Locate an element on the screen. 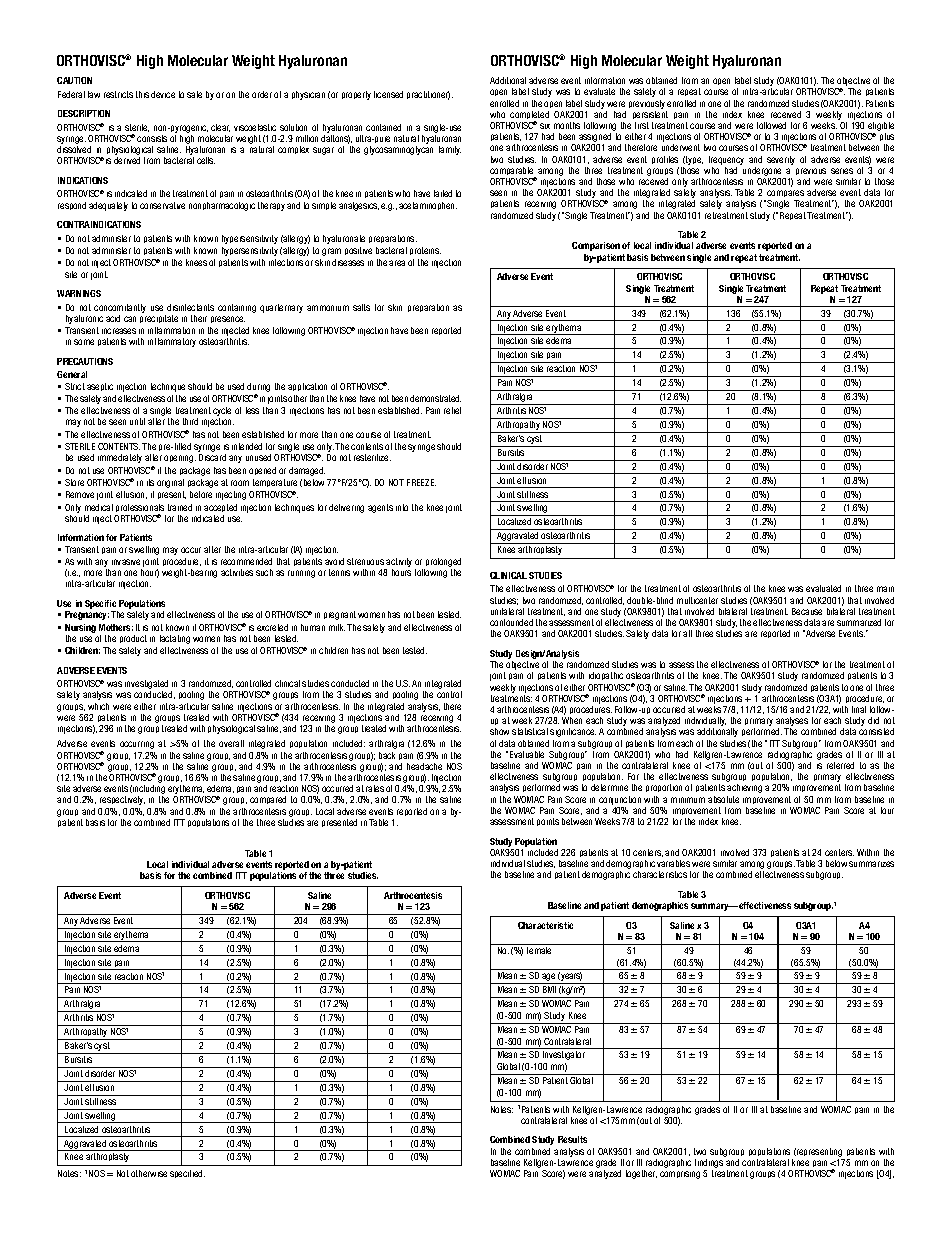 The image size is (952, 1233). family is located at coordinates (450, 150).
